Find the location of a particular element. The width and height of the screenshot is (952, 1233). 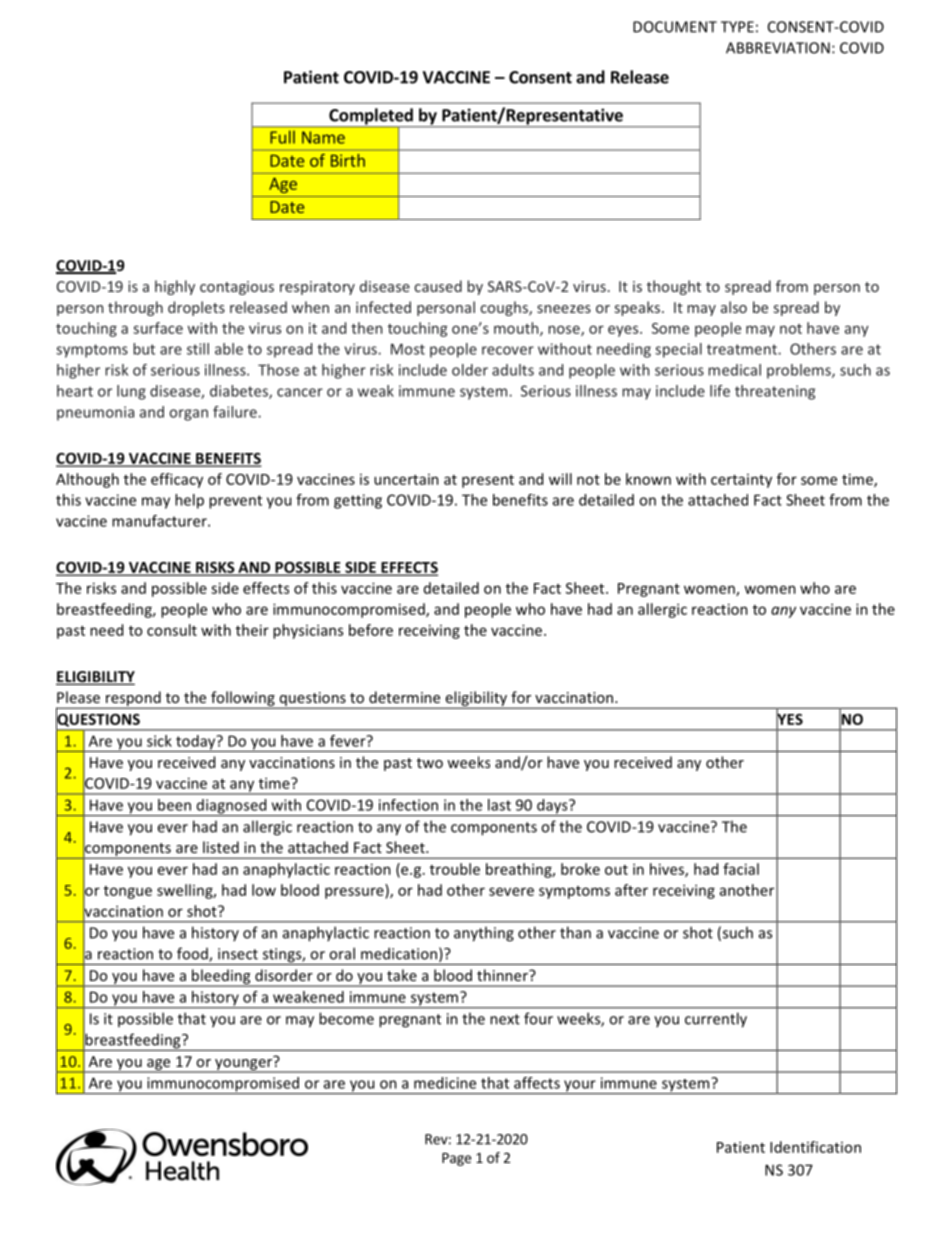

also is located at coordinates (734, 307).
